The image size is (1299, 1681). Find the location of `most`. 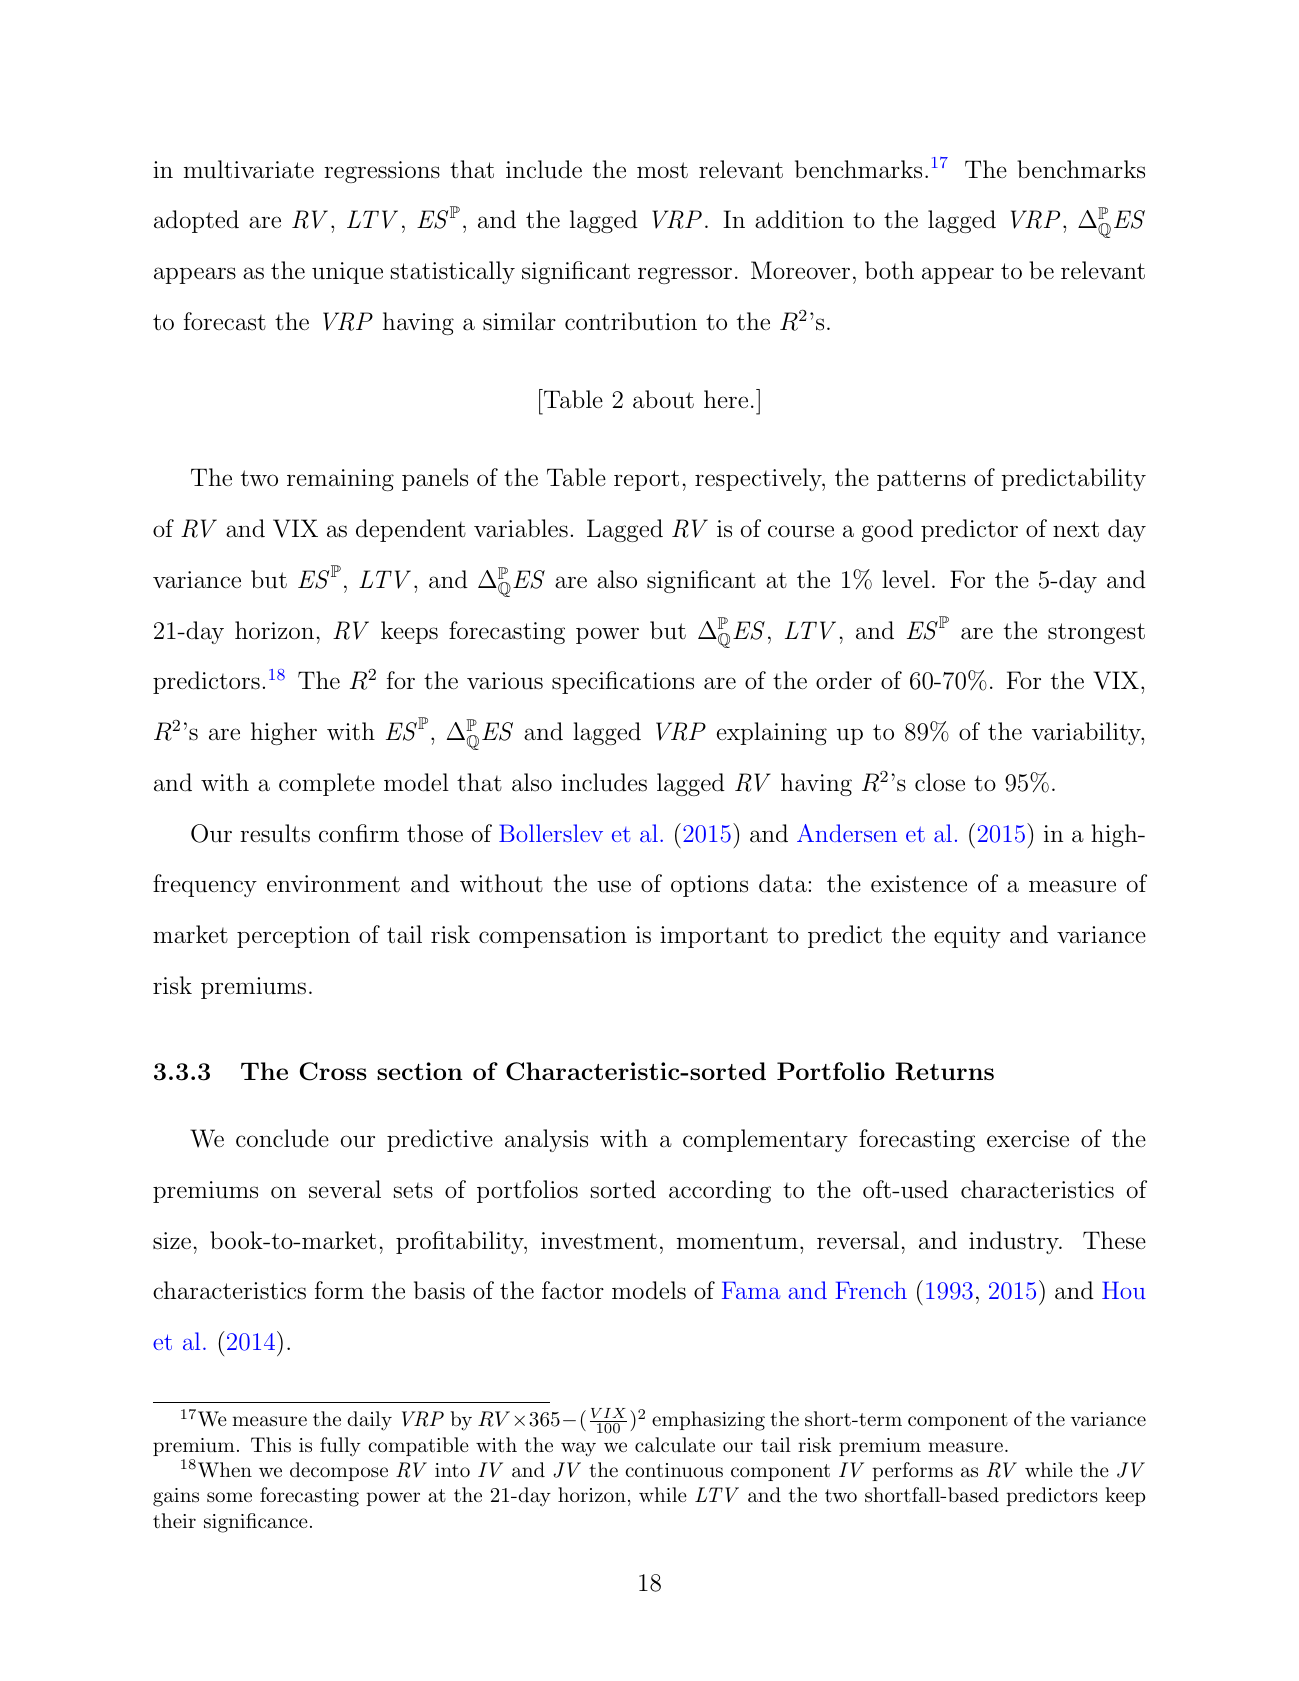

most is located at coordinates (662, 170).
